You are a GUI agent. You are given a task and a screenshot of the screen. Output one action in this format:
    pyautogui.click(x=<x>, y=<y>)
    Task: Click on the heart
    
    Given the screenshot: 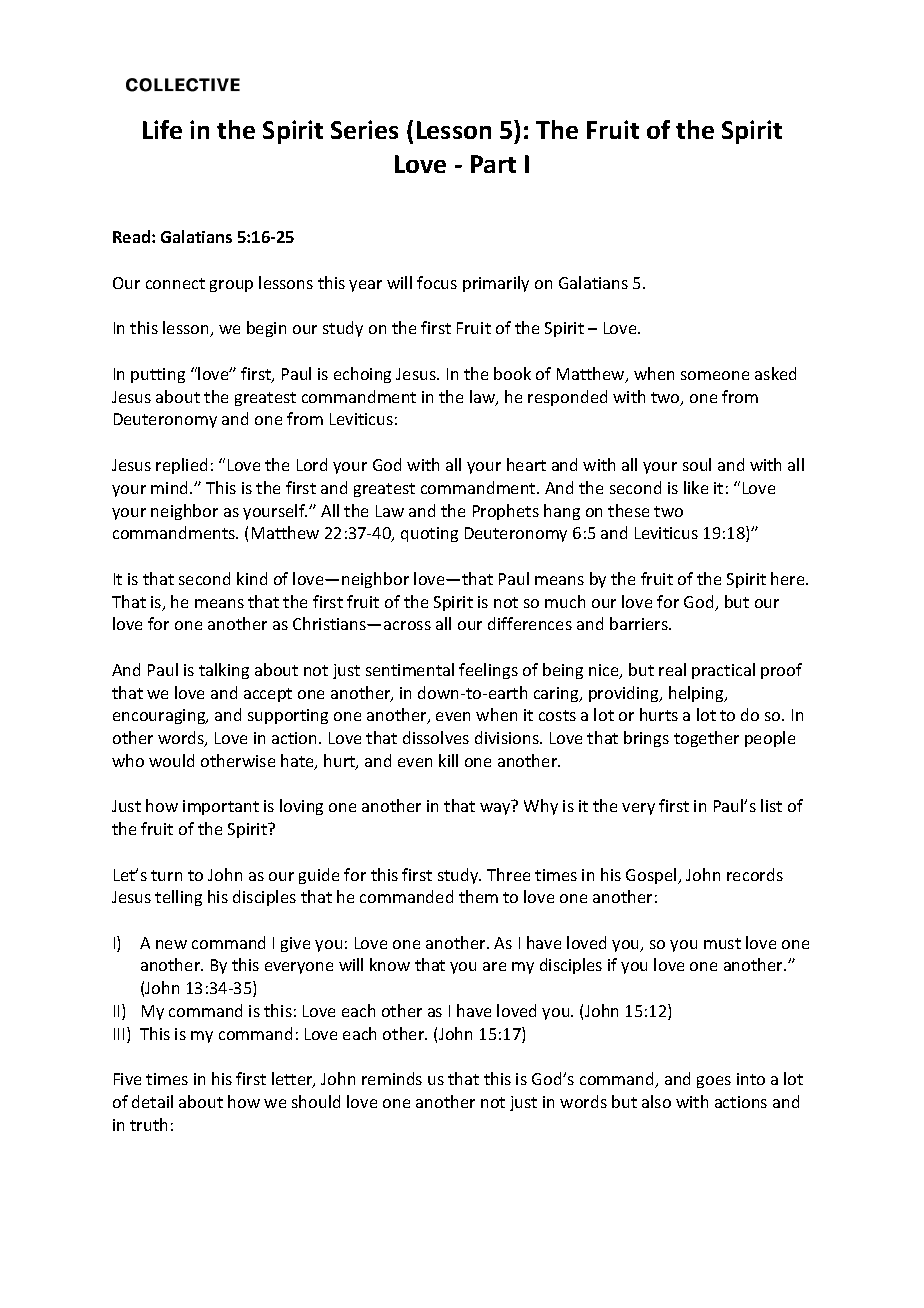 What is the action you would take?
    pyautogui.click(x=526, y=464)
